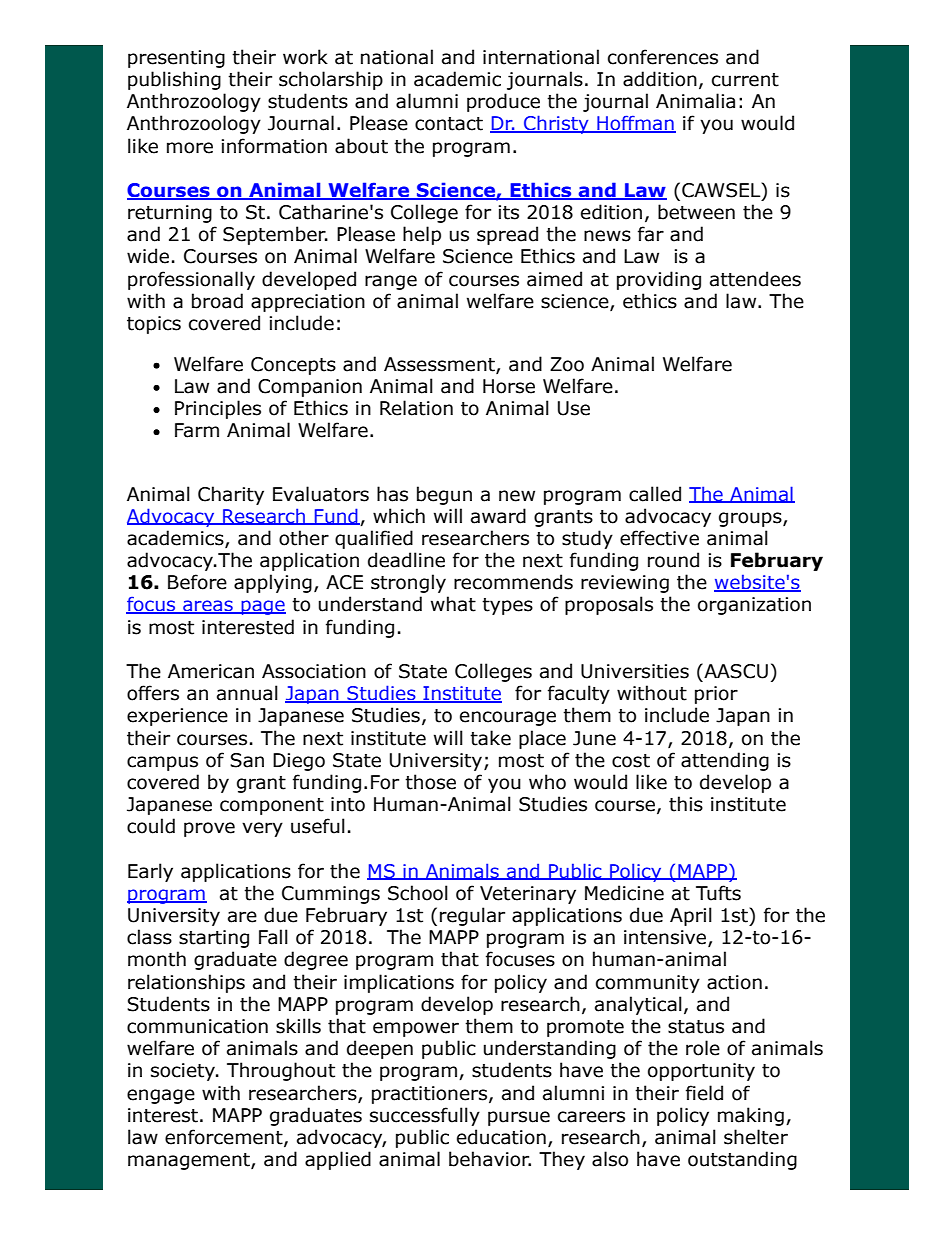 This page has width=952, height=1233. I want to click on successfully, so click(425, 1116).
